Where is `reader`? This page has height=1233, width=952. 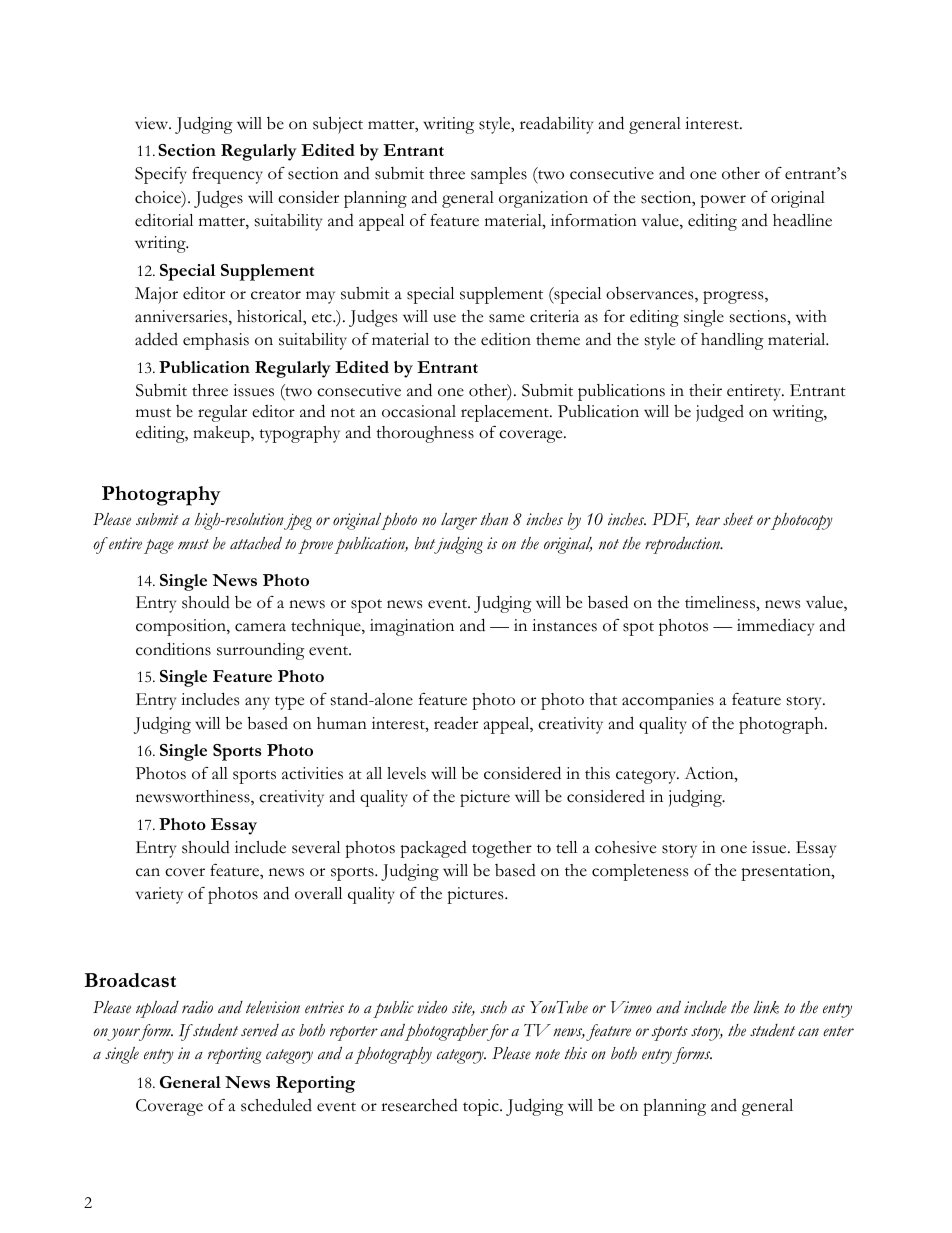
reader is located at coordinates (456, 723).
